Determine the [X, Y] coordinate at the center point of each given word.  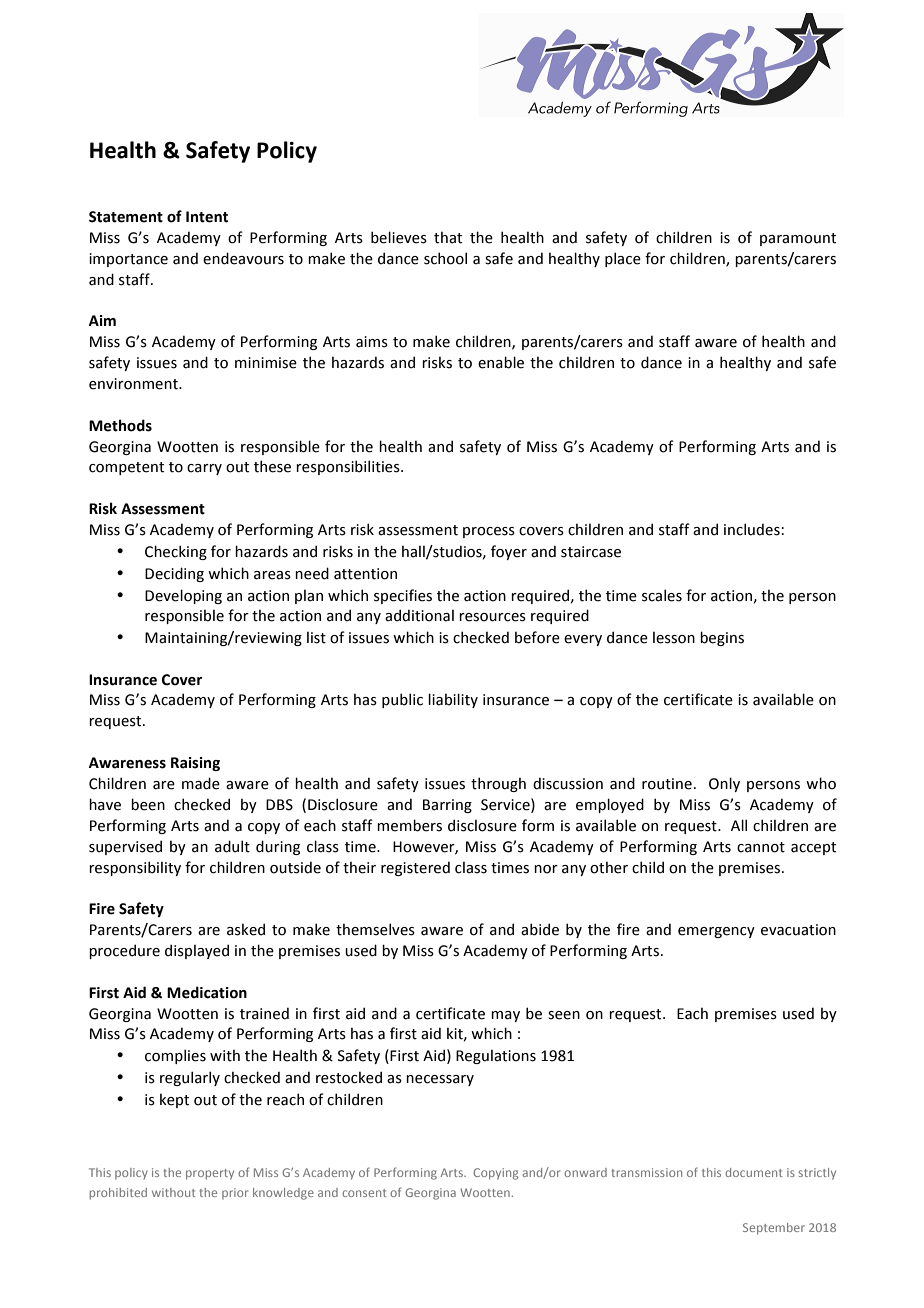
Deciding [174, 574]
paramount [798, 239]
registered [415, 868]
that [448, 237]
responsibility [135, 868]
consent [364, 1193]
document [754, 1172]
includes [752, 529]
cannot [761, 847]
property [210, 1174]
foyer [509, 552]
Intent [207, 217]
